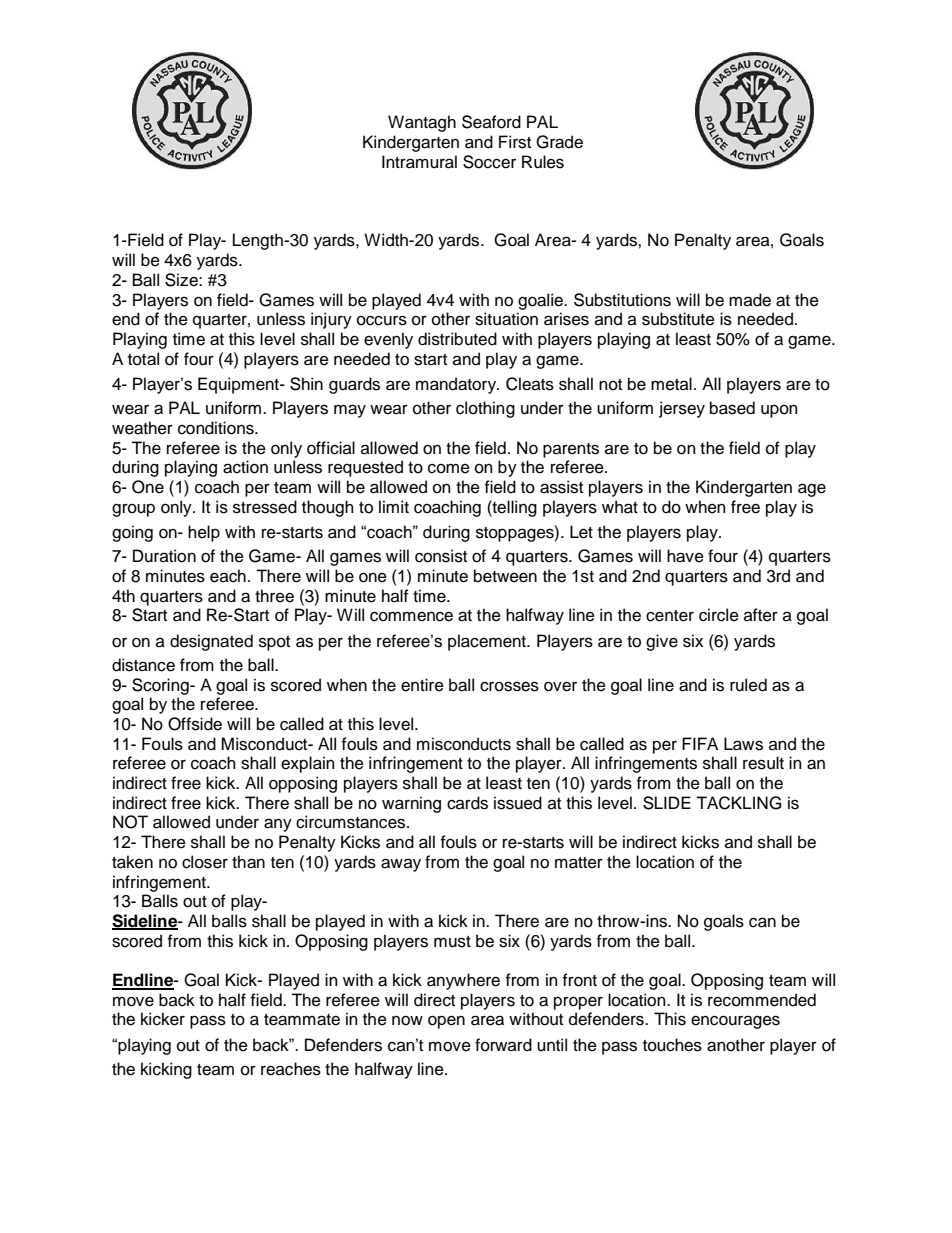 This image has height=1233, width=952. Describe the element at coordinates (407, 1020) in the image. I see `now` at that location.
